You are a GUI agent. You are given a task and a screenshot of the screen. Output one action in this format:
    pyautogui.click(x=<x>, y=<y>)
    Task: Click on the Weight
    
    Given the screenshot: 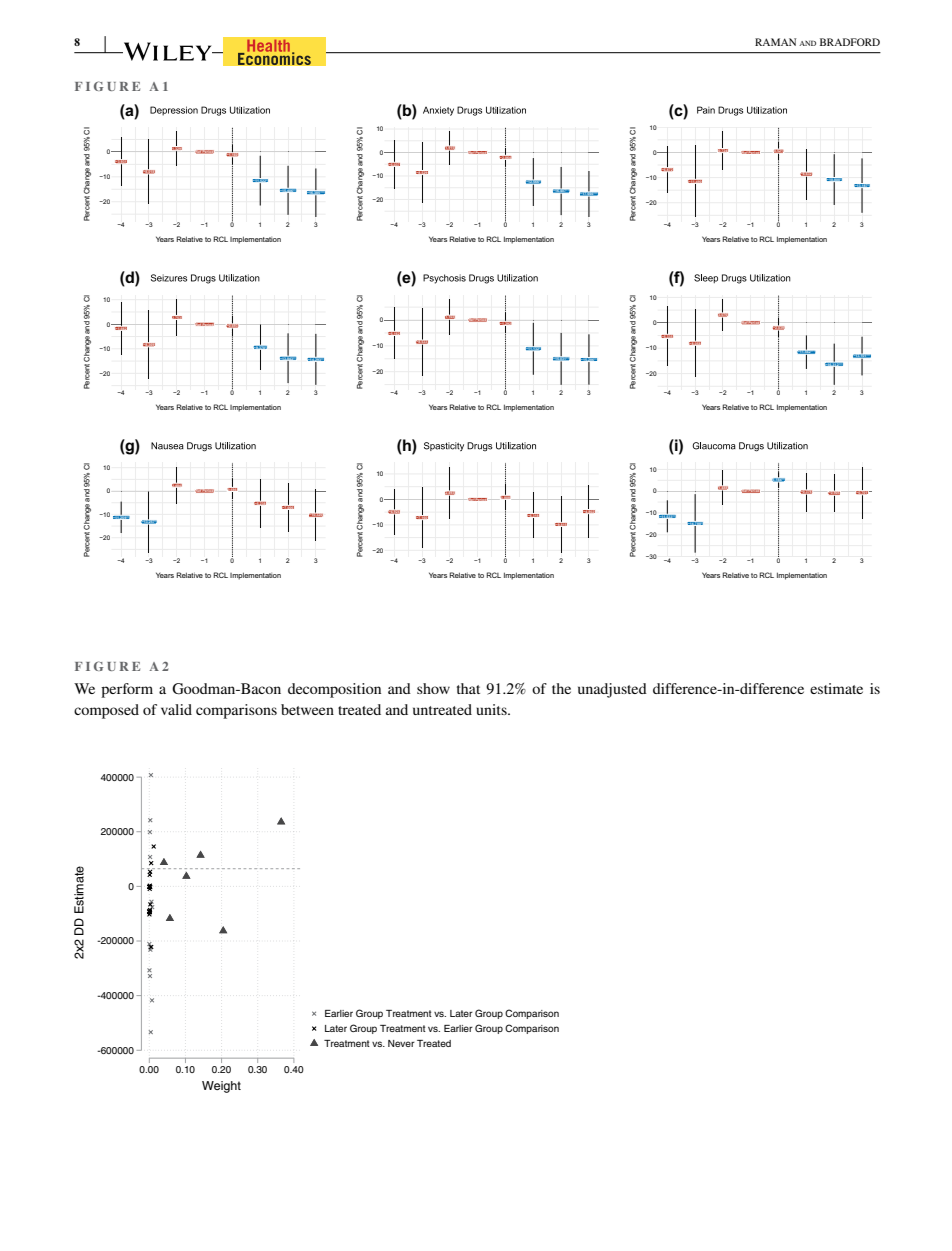 What is the action you would take?
    pyautogui.click(x=221, y=1087)
